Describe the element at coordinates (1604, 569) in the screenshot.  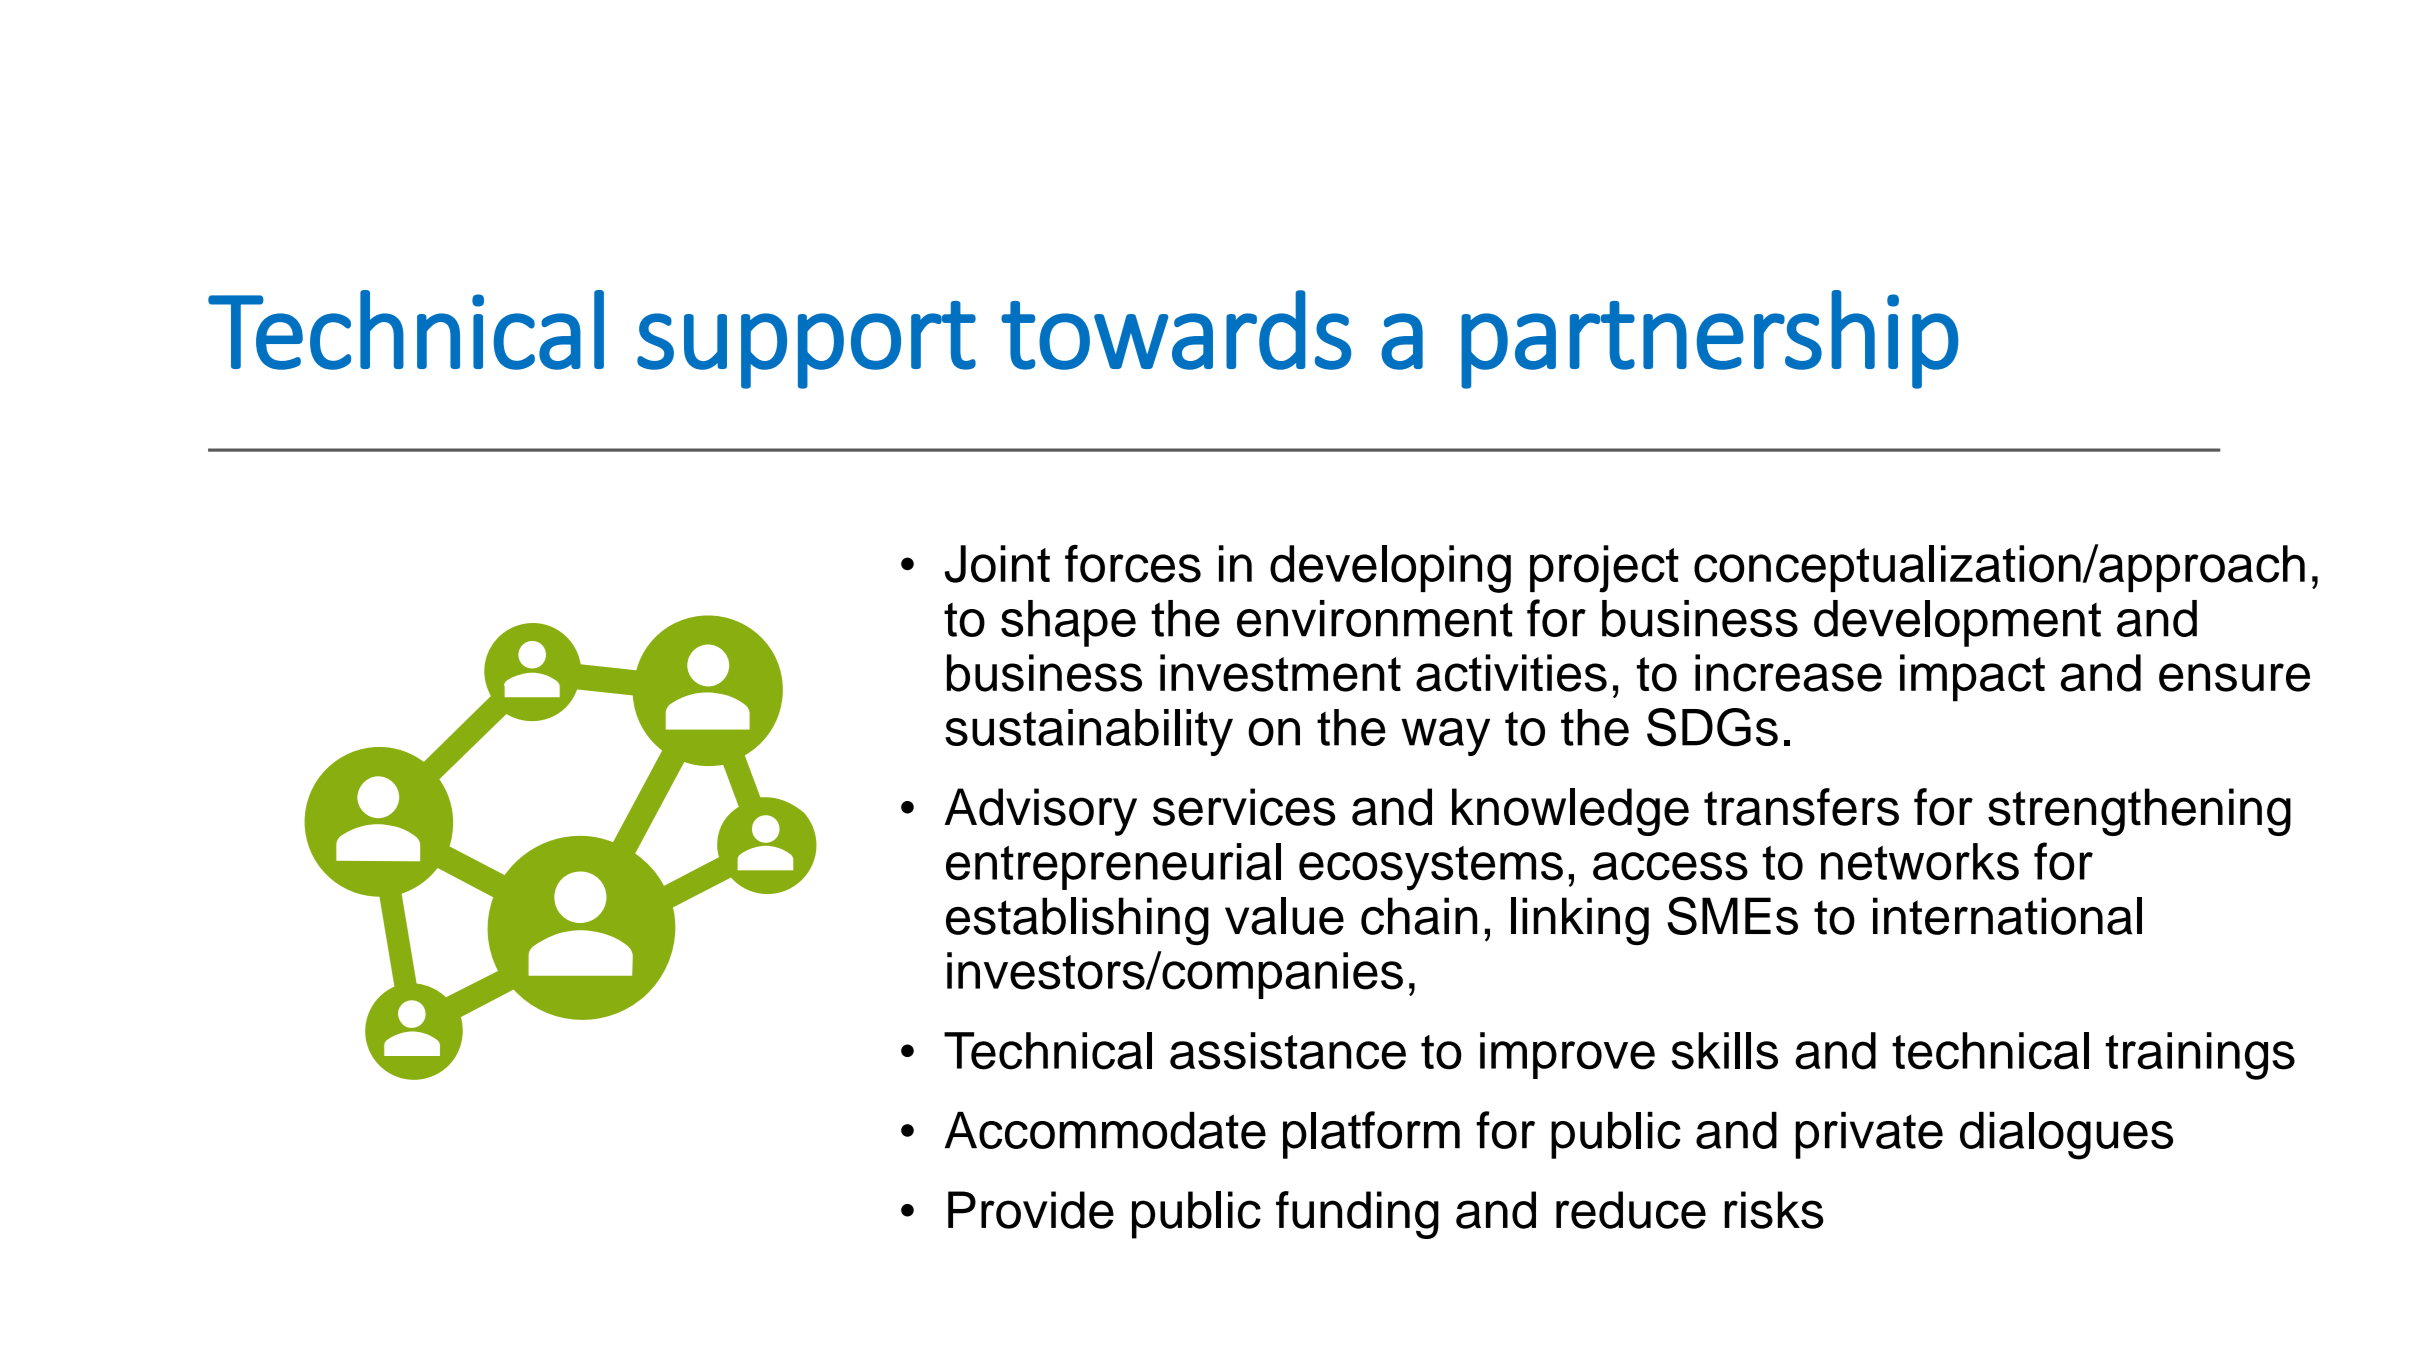
I see `project` at that location.
